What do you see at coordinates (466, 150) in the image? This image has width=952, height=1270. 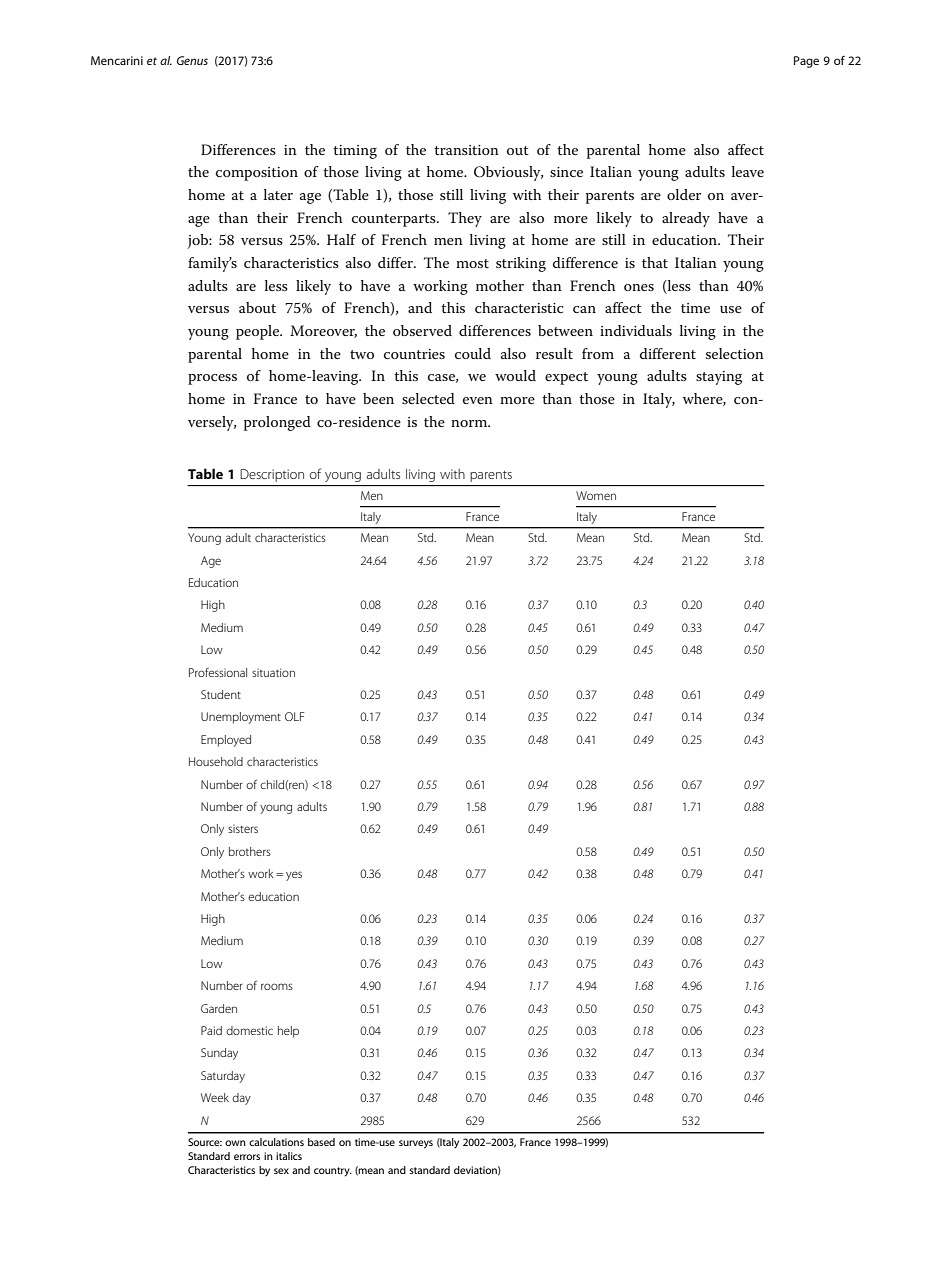 I see `transition` at bounding box center [466, 150].
